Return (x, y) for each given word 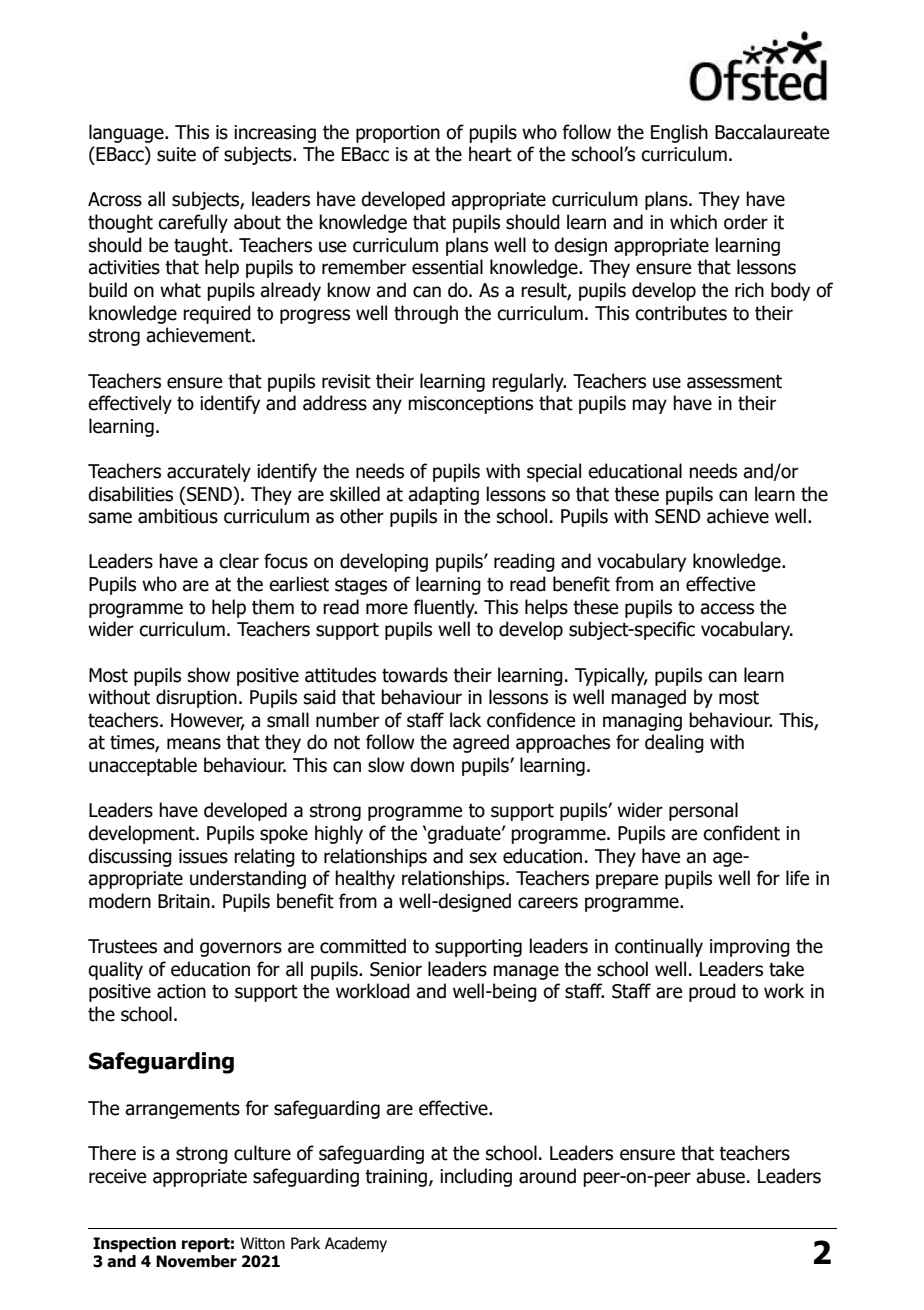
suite (176, 154)
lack (465, 720)
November (196, 1261)
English (679, 133)
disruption (196, 698)
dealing (674, 743)
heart (490, 154)
